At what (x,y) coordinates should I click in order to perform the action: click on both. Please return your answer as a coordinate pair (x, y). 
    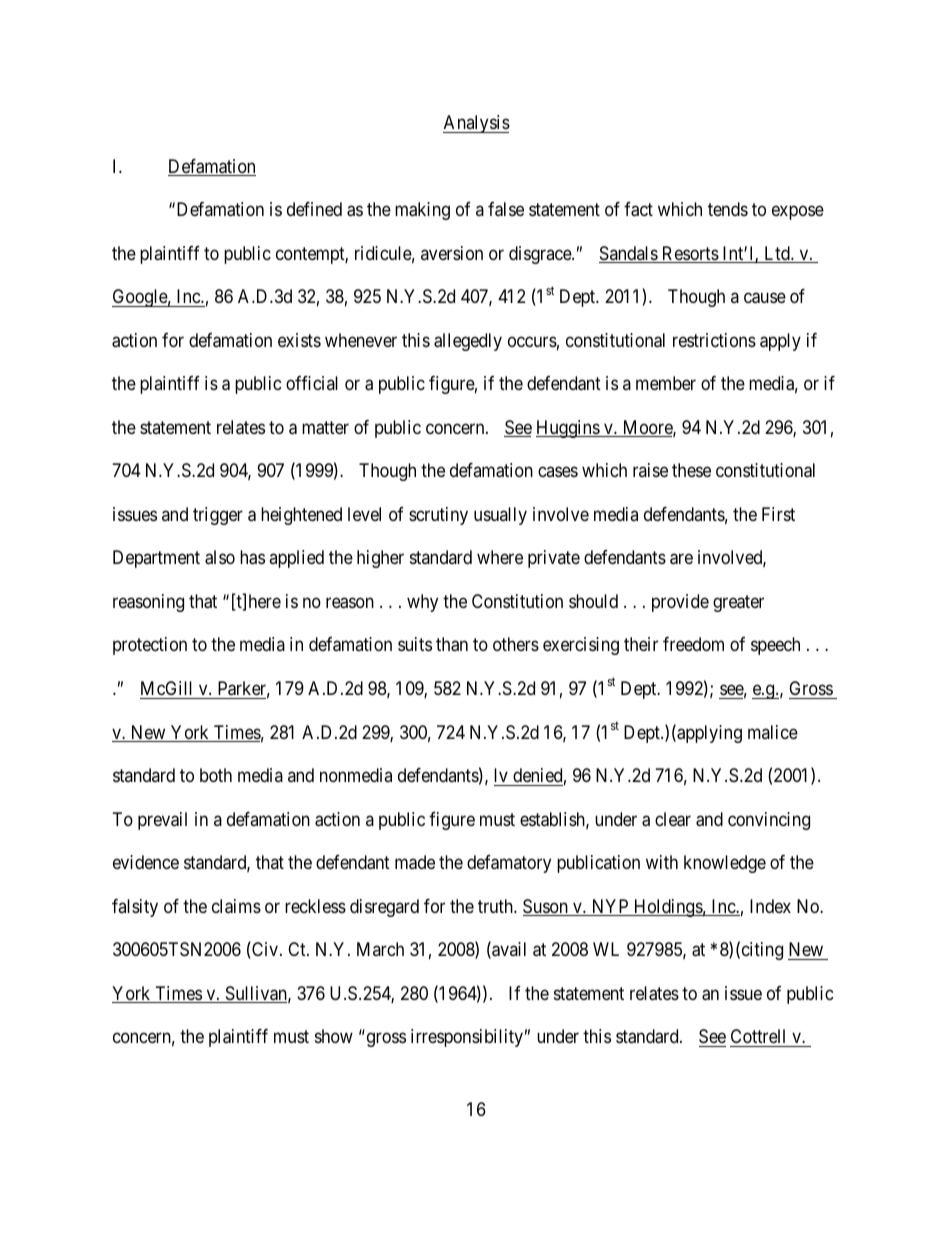
    Looking at the image, I should click on (216, 775).
